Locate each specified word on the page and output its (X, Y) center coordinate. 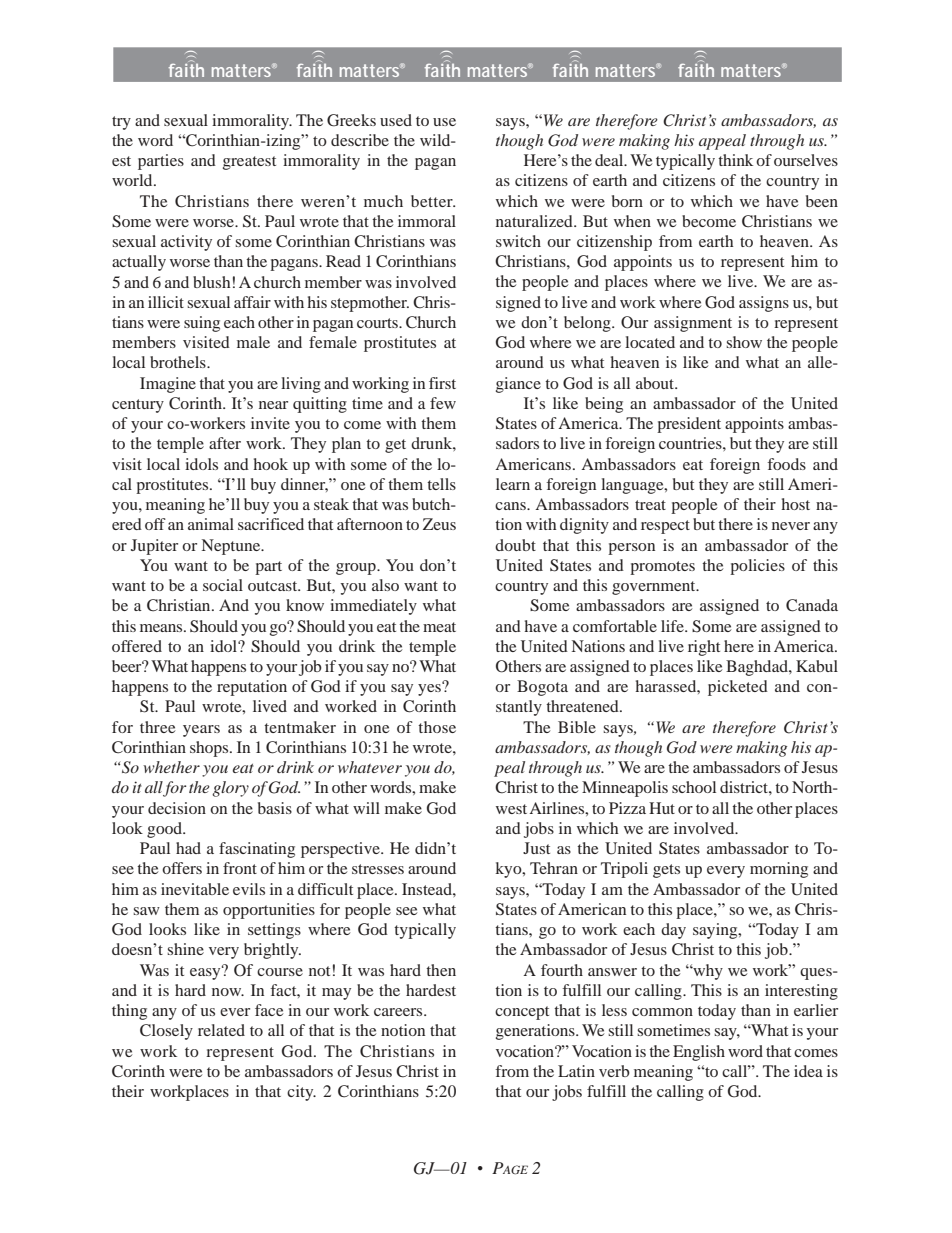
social (223, 585)
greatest (249, 163)
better (433, 201)
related (221, 1030)
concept (522, 1013)
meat (439, 627)
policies (757, 567)
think (735, 160)
